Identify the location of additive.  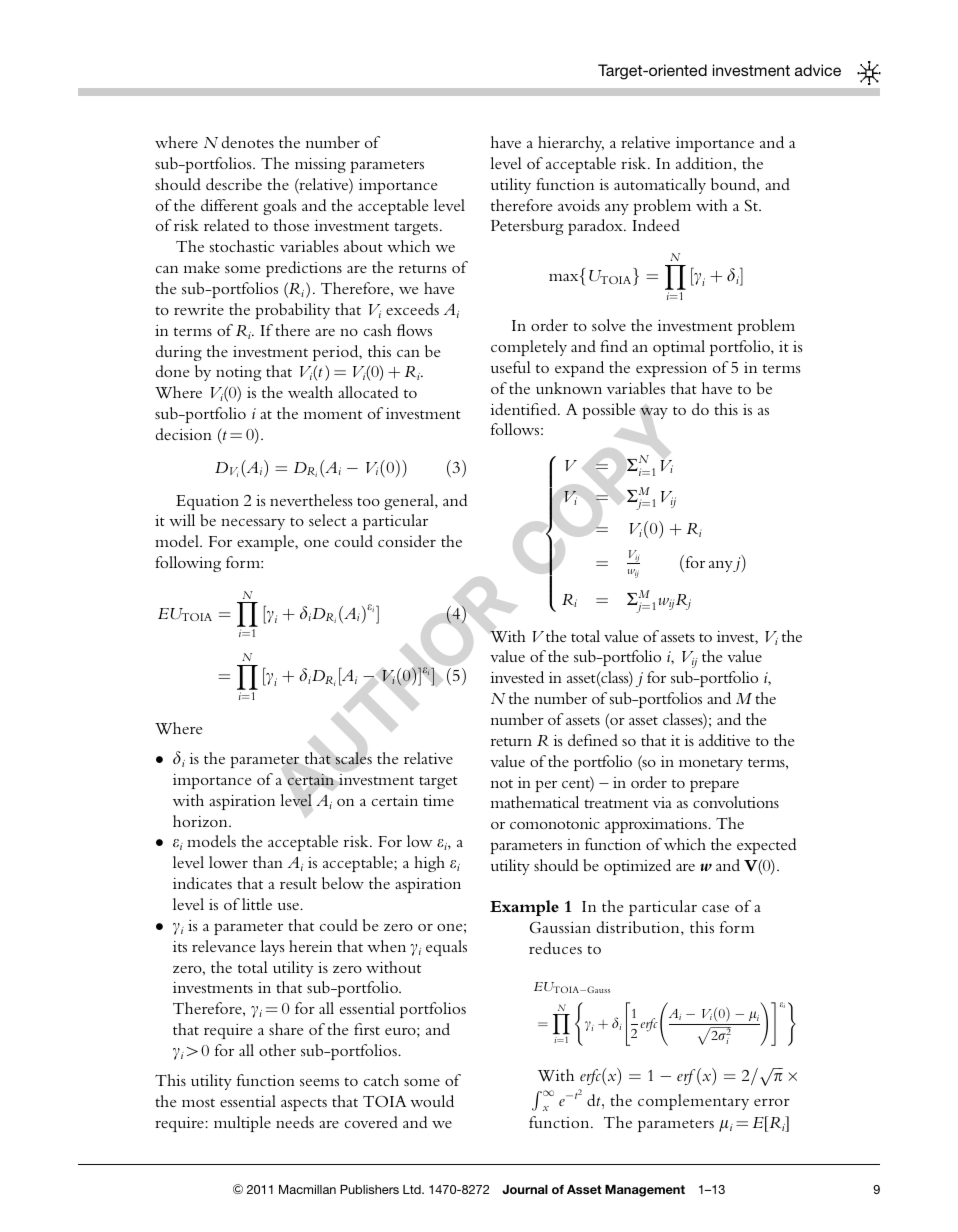
(724, 740).
